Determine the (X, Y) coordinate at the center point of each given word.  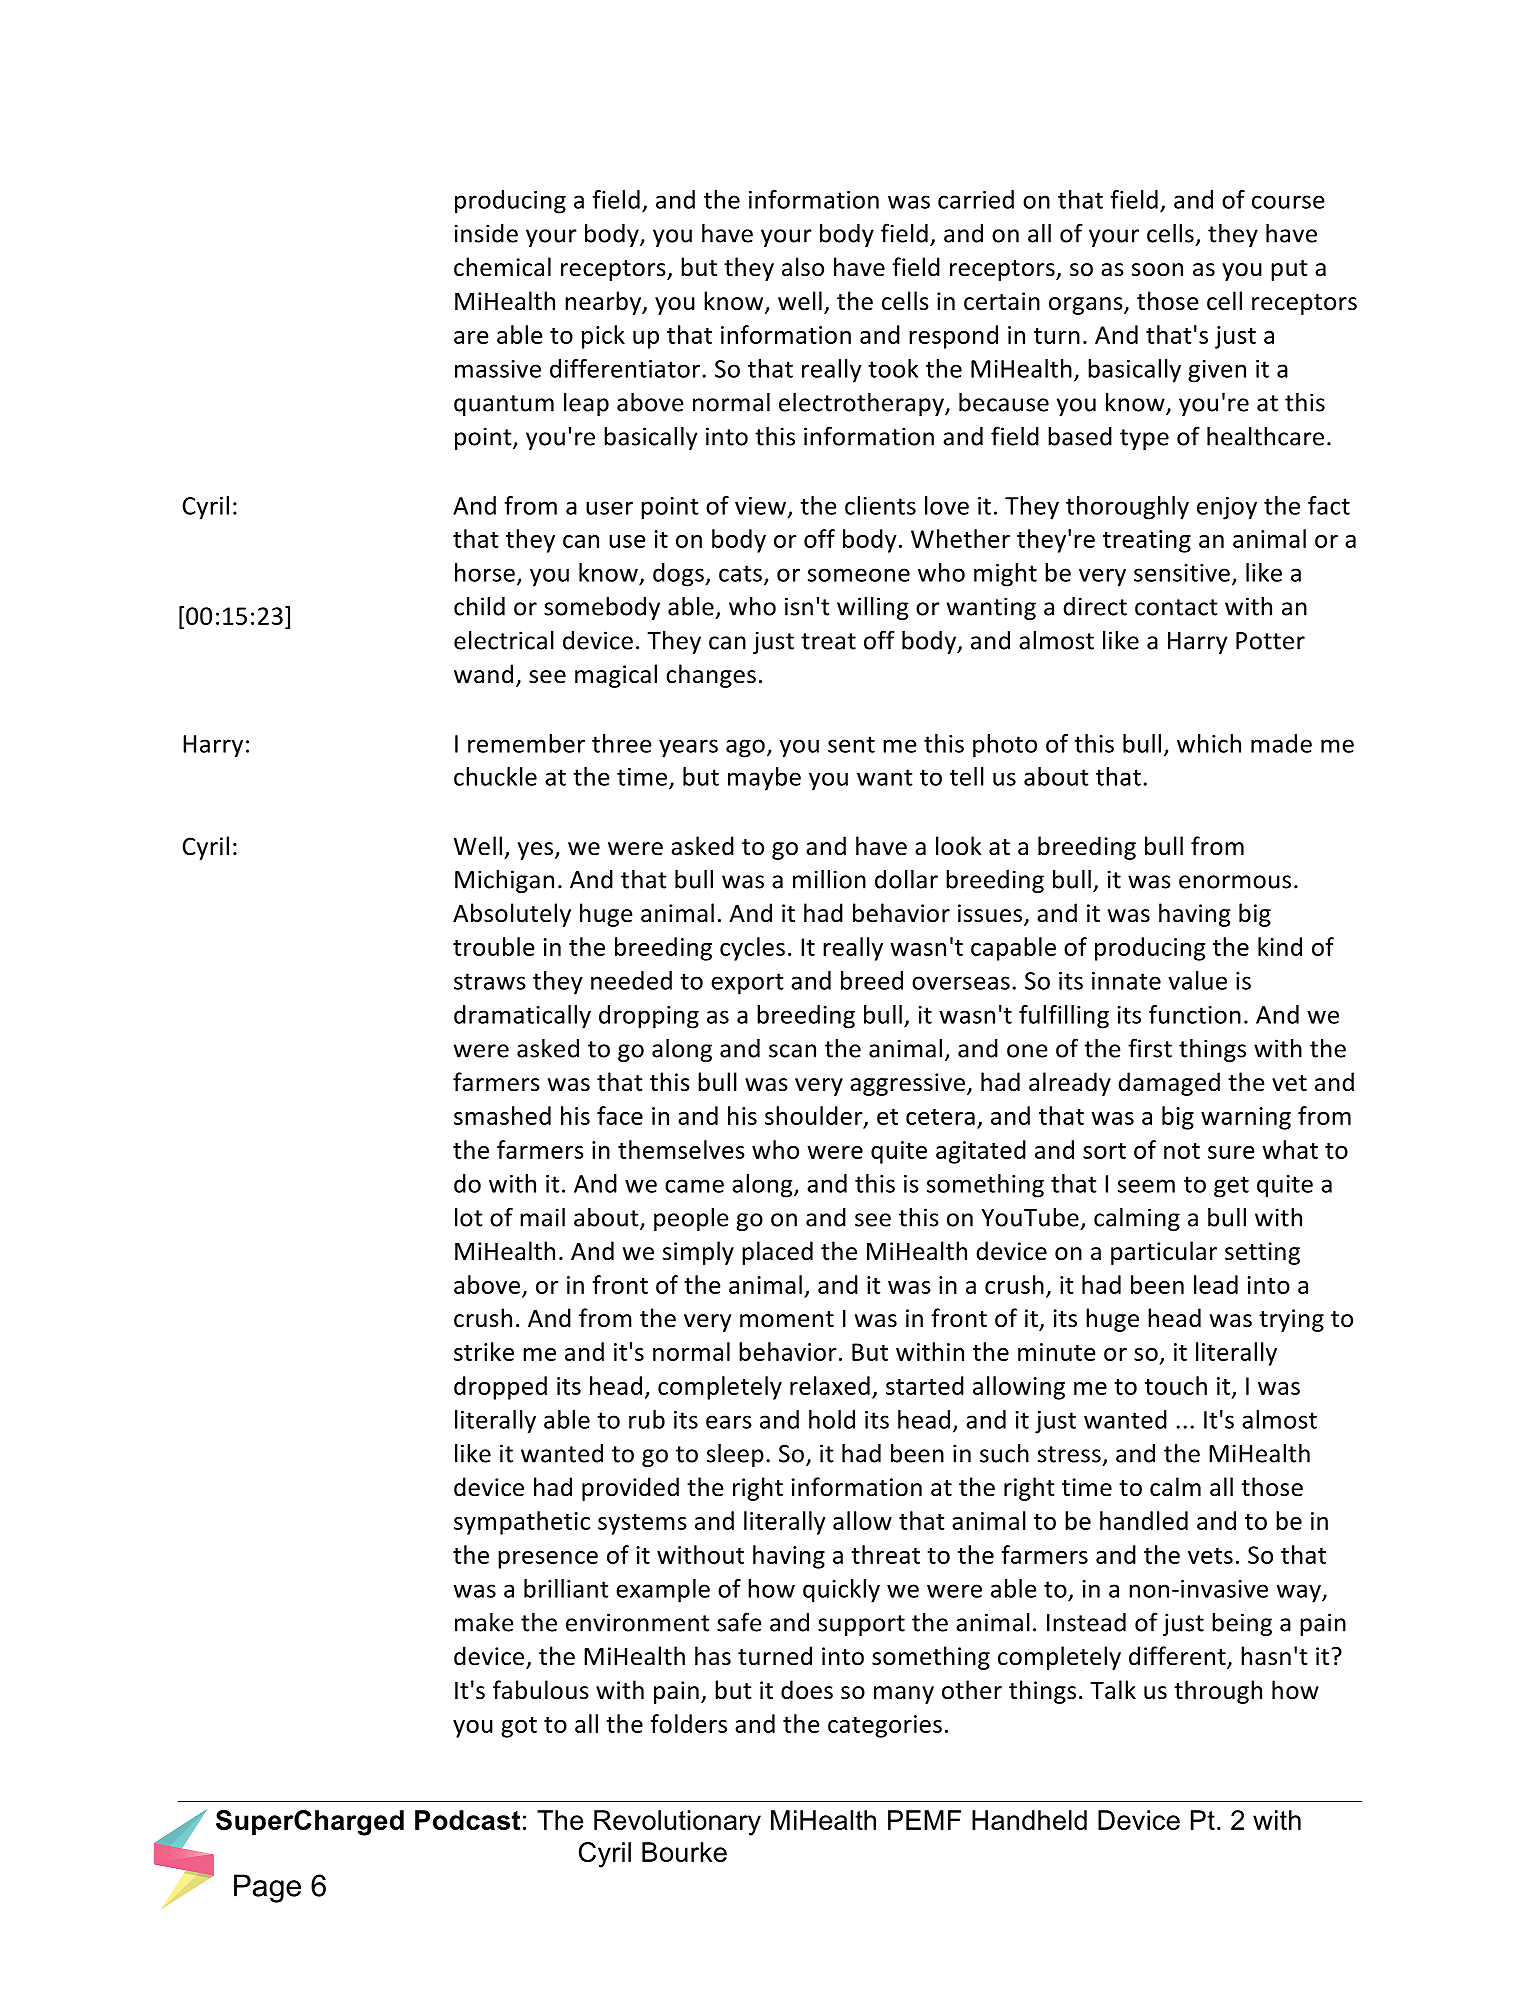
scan (792, 1051)
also (803, 267)
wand (483, 674)
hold (832, 1419)
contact (1176, 607)
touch (1176, 1385)
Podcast (467, 1820)
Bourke (684, 1852)
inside (486, 233)
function (1195, 1014)
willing (873, 608)
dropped (500, 1388)
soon (1157, 270)
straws (490, 981)
